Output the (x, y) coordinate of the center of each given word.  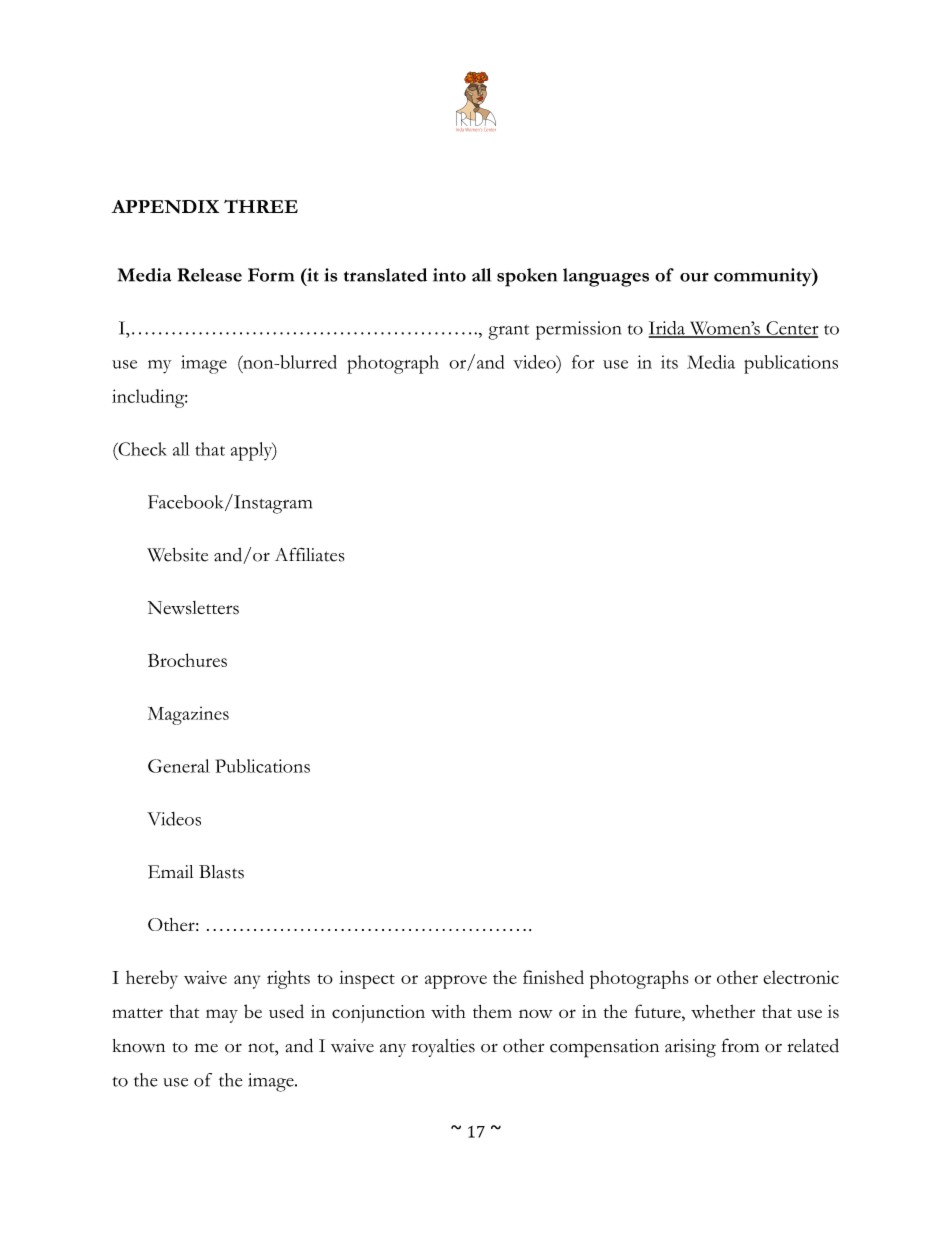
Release (210, 275)
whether (723, 1012)
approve (456, 982)
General (179, 766)
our (694, 277)
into (449, 275)
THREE (261, 206)
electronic (801, 977)
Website (177, 555)
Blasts (221, 872)
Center (791, 329)
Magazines (188, 715)
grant (508, 332)
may (222, 1016)
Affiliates (309, 554)
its (669, 362)
